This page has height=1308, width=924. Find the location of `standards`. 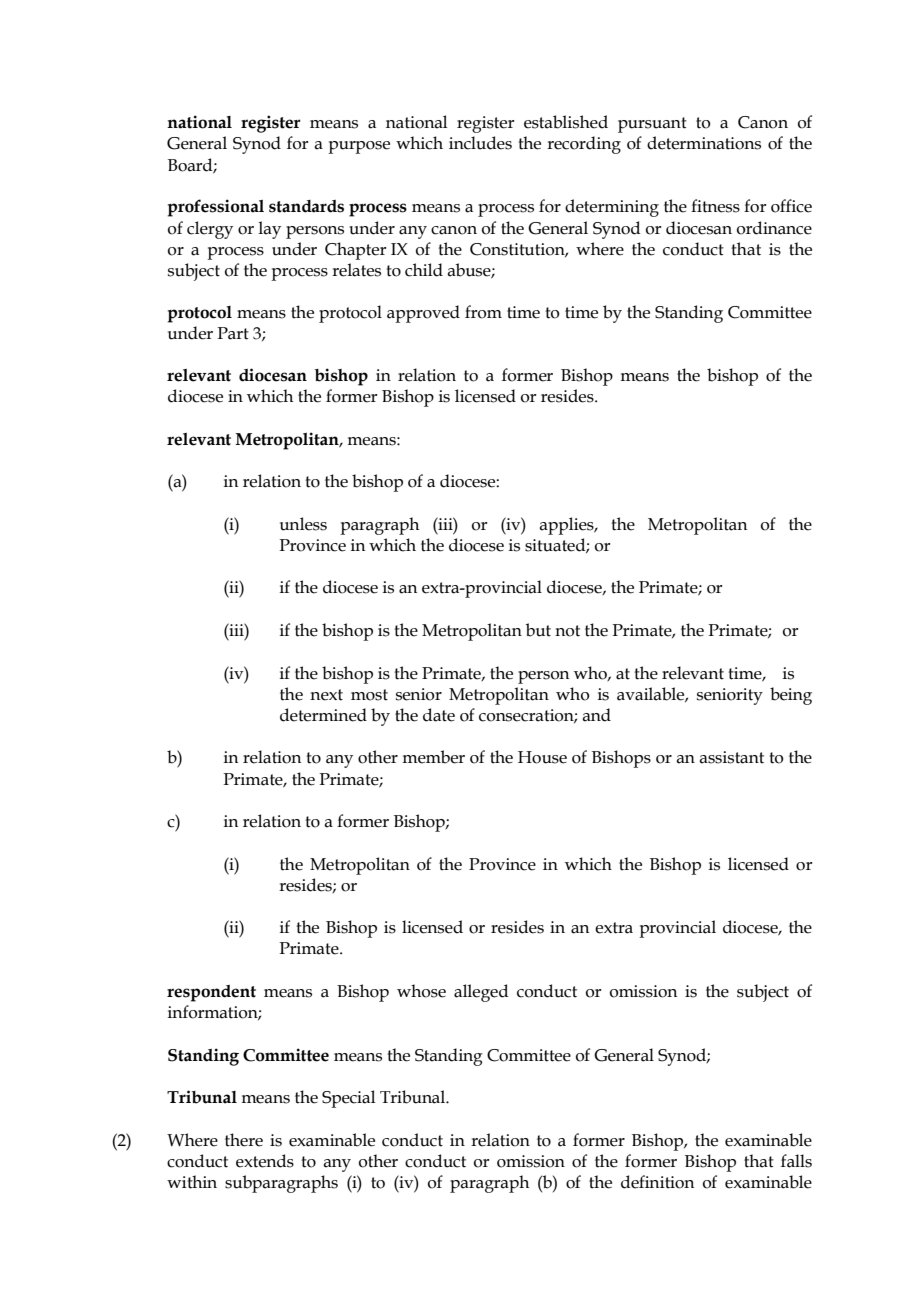

standards is located at coordinates (306, 206).
